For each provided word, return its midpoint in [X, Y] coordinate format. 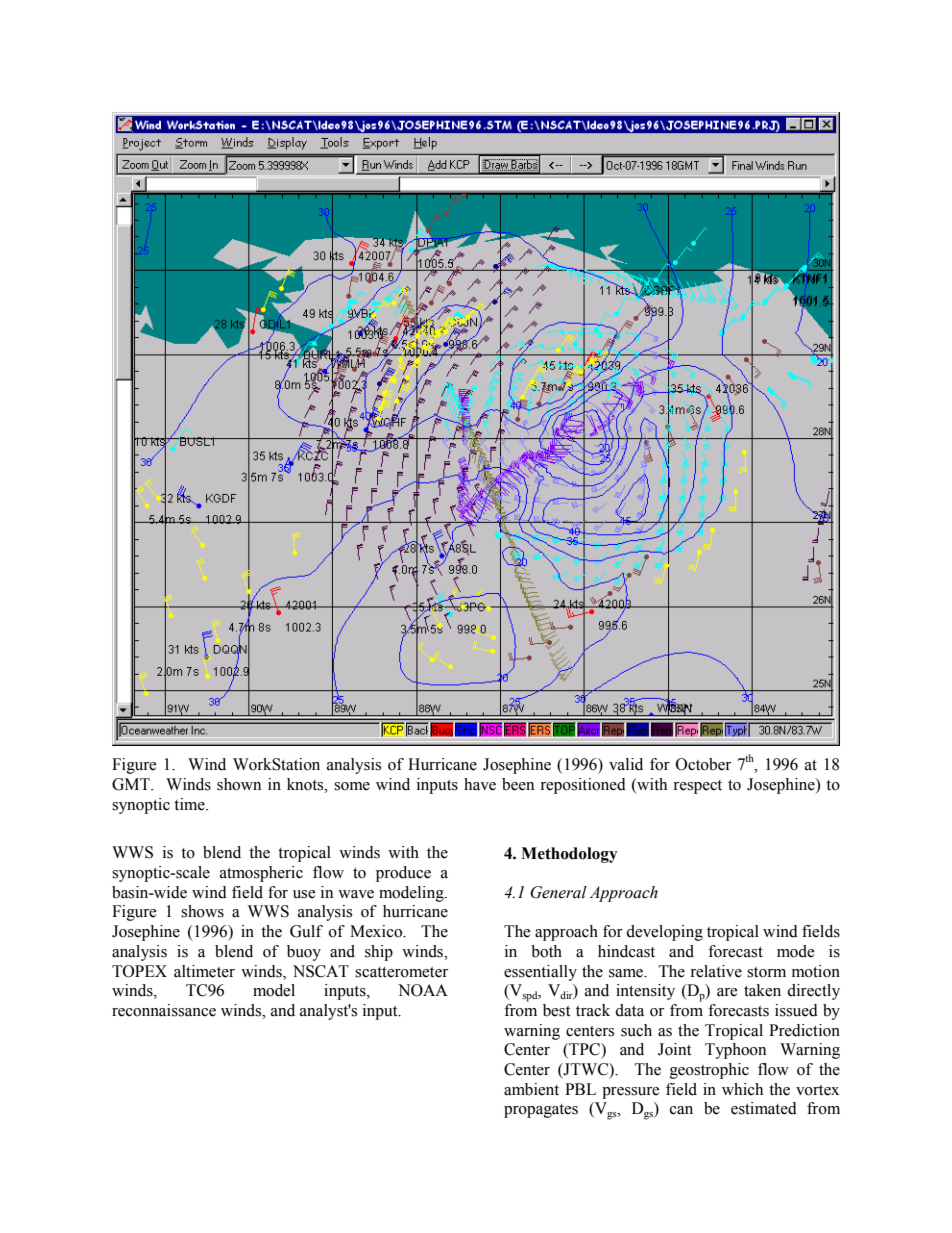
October [703, 764]
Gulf [306, 931]
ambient [531, 1089]
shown [239, 784]
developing [664, 933]
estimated [764, 1108]
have [480, 784]
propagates [541, 1111]
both [546, 951]
